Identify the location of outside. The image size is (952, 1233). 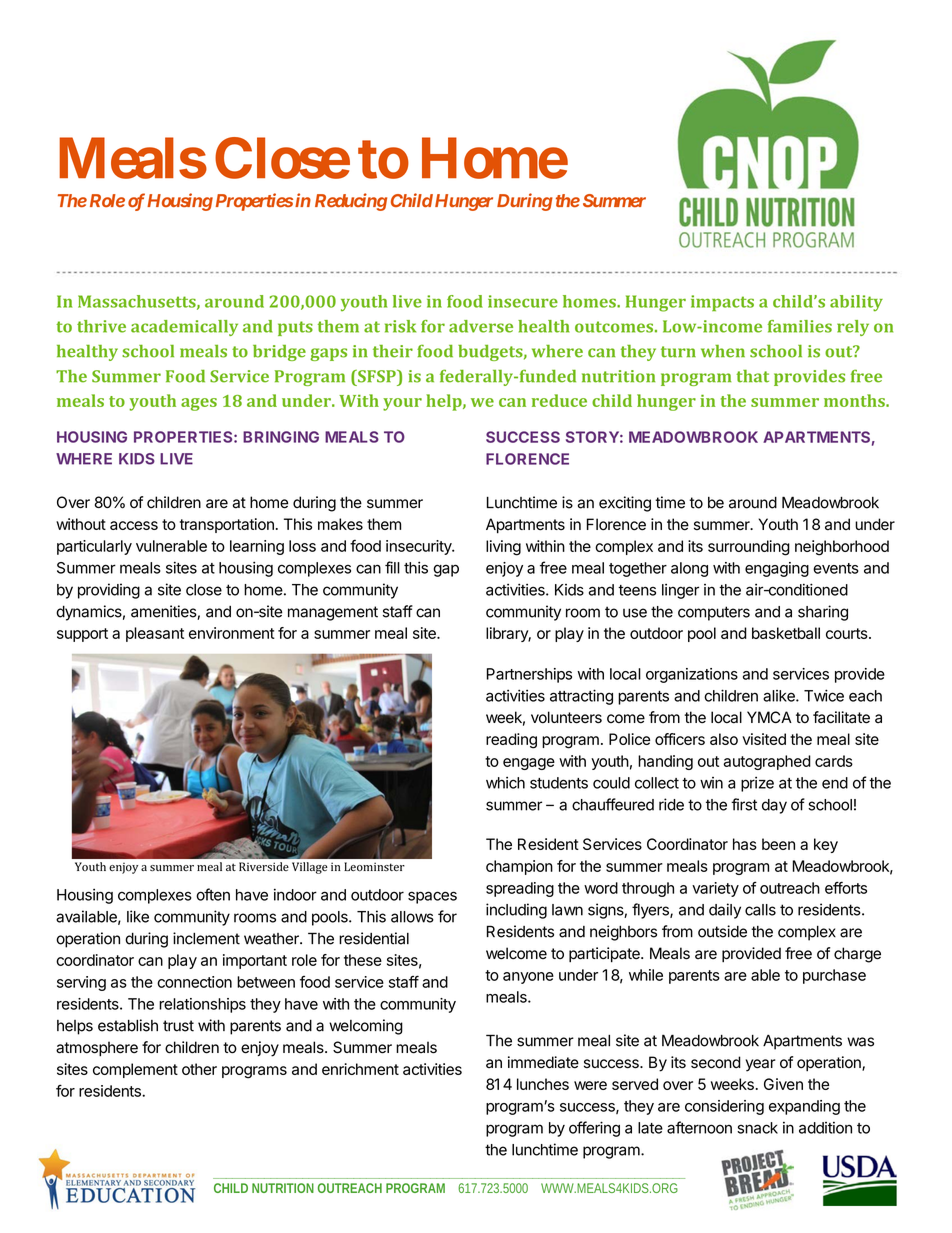
(722, 931).
